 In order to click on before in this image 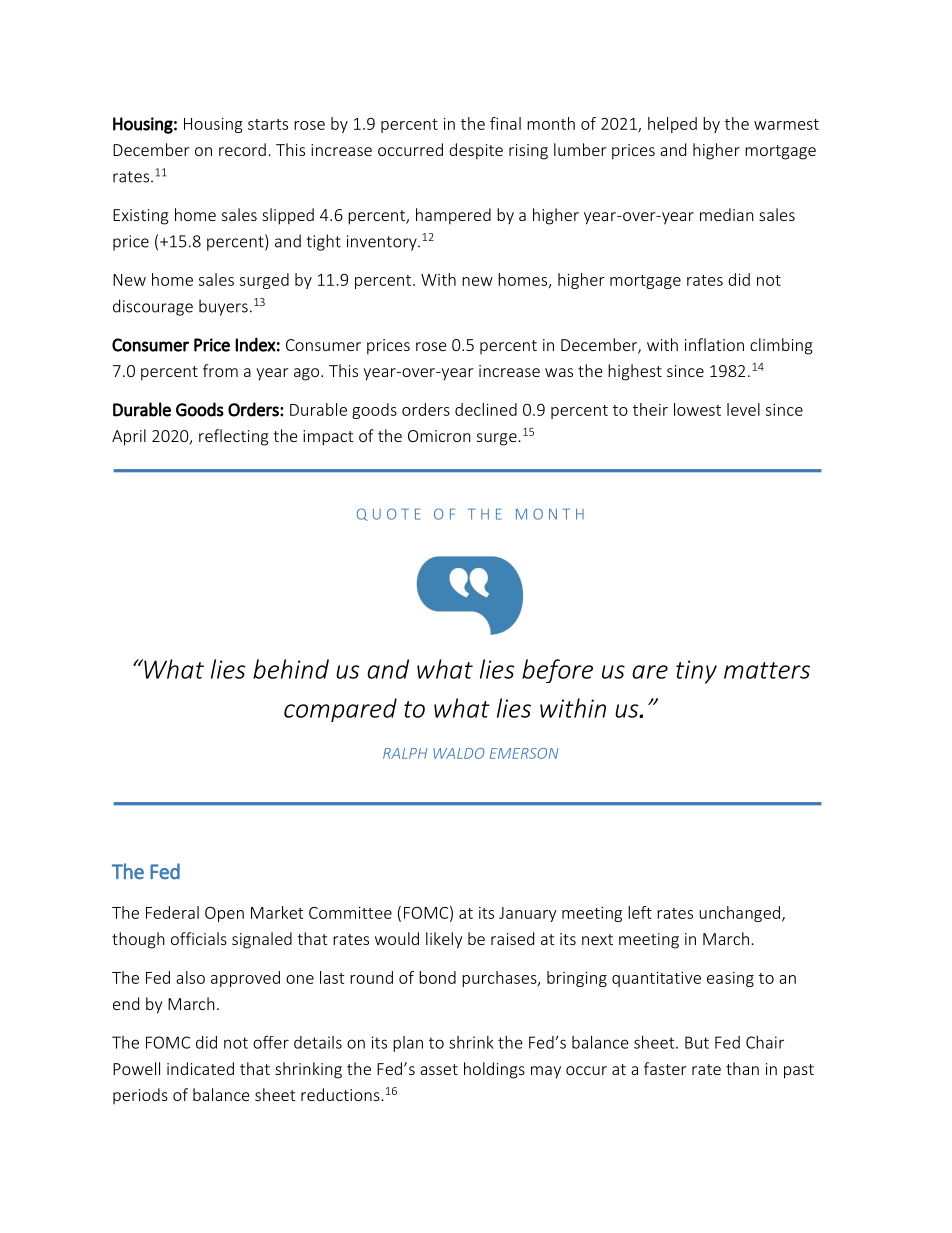, I will do `click(557, 671)`.
